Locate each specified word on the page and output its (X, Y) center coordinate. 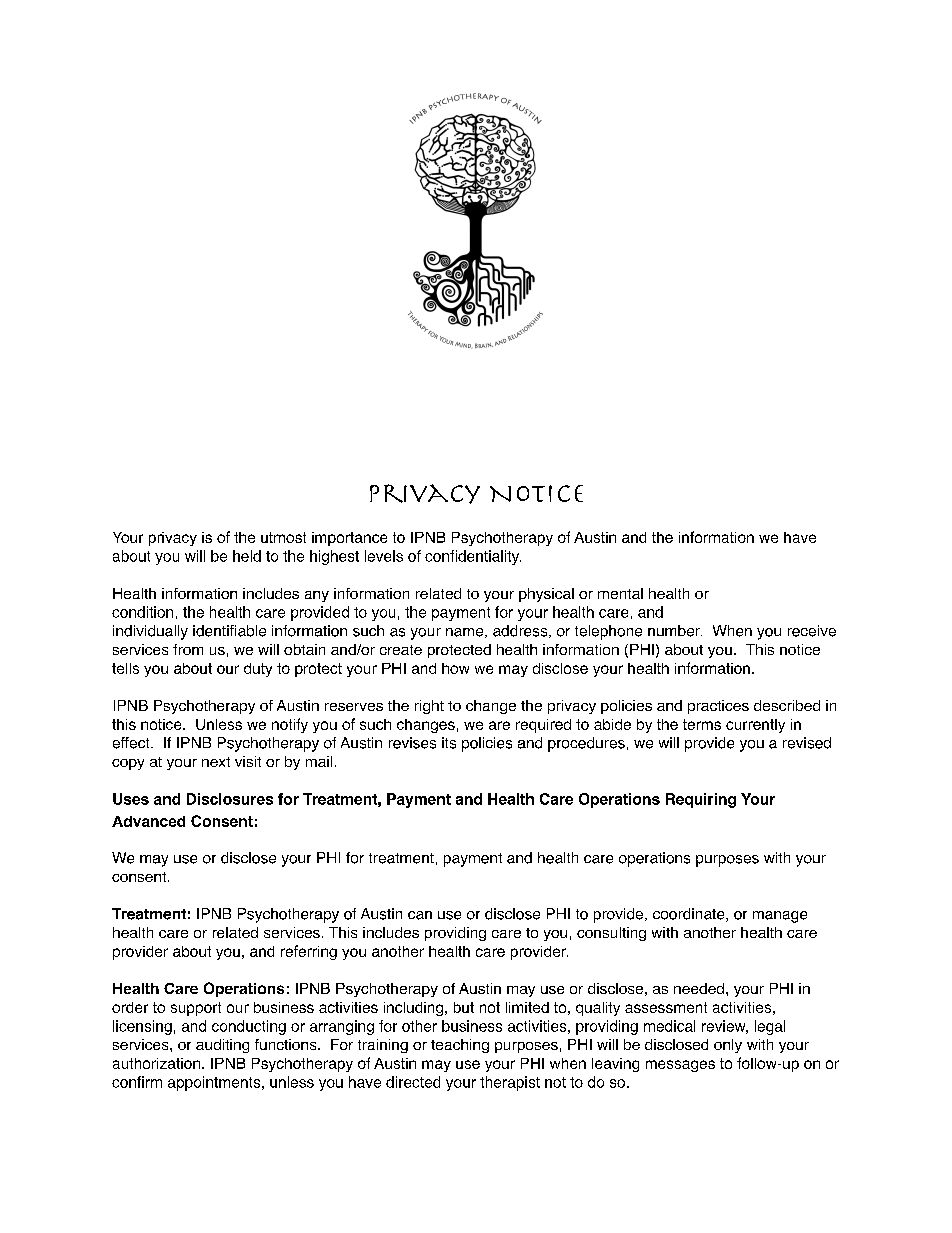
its (449, 743)
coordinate (690, 915)
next (216, 762)
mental (620, 593)
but (464, 1007)
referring (309, 952)
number (675, 631)
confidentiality (473, 557)
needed (699, 988)
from (188, 649)
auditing (222, 1046)
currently (755, 726)
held (247, 556)
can (420, 915)
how (455, 668)
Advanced (148, 821)
